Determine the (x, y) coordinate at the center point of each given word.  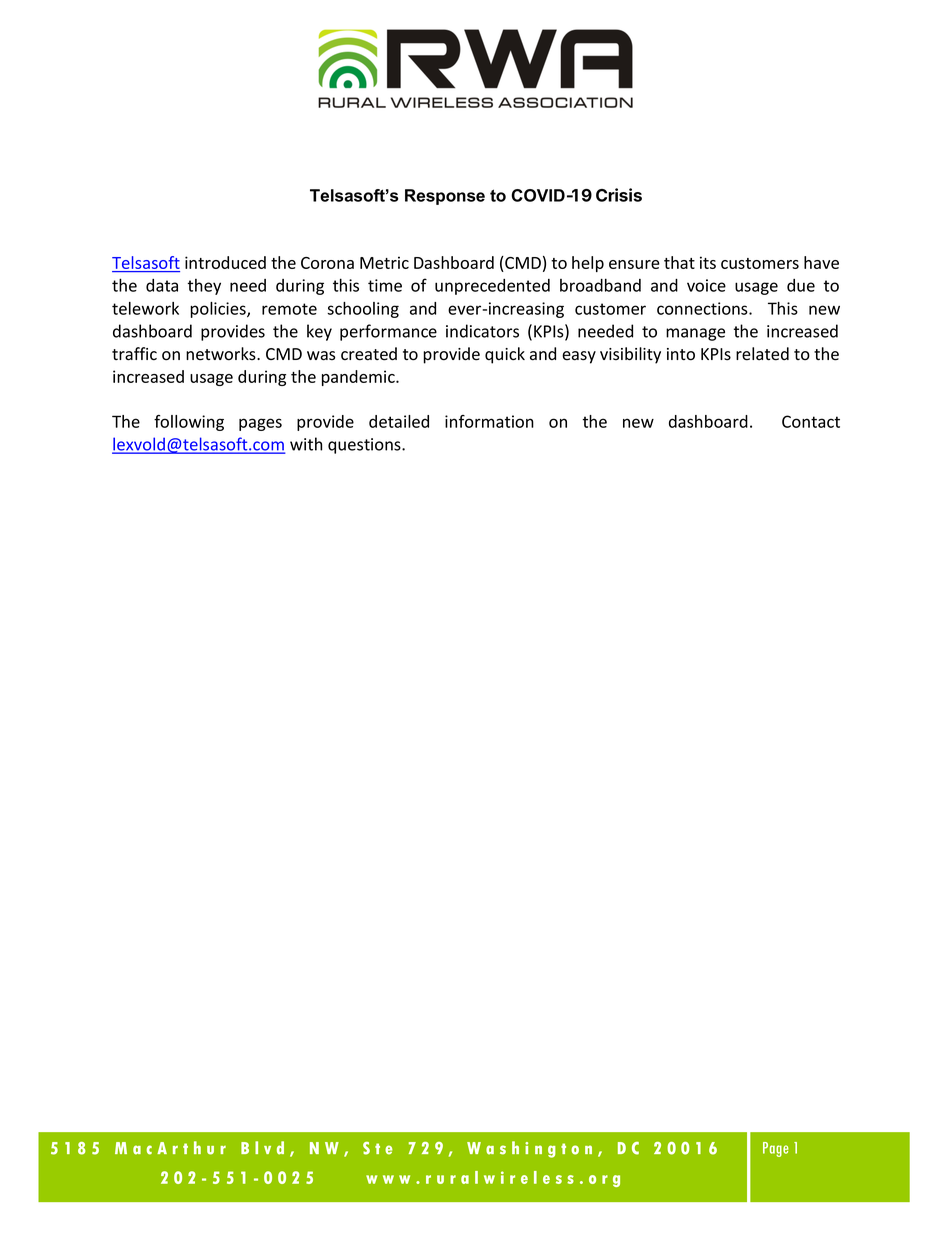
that (679, 262)
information (489, 421)
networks (222, 354)
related (762, 354)
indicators (482, 331)
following (189, 423)
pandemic (359, 378)
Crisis (619, 195)
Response (445, 197)
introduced (225, 262)
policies (219, 310)
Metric (384, 262)
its (708, 262)
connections (703, 308)
